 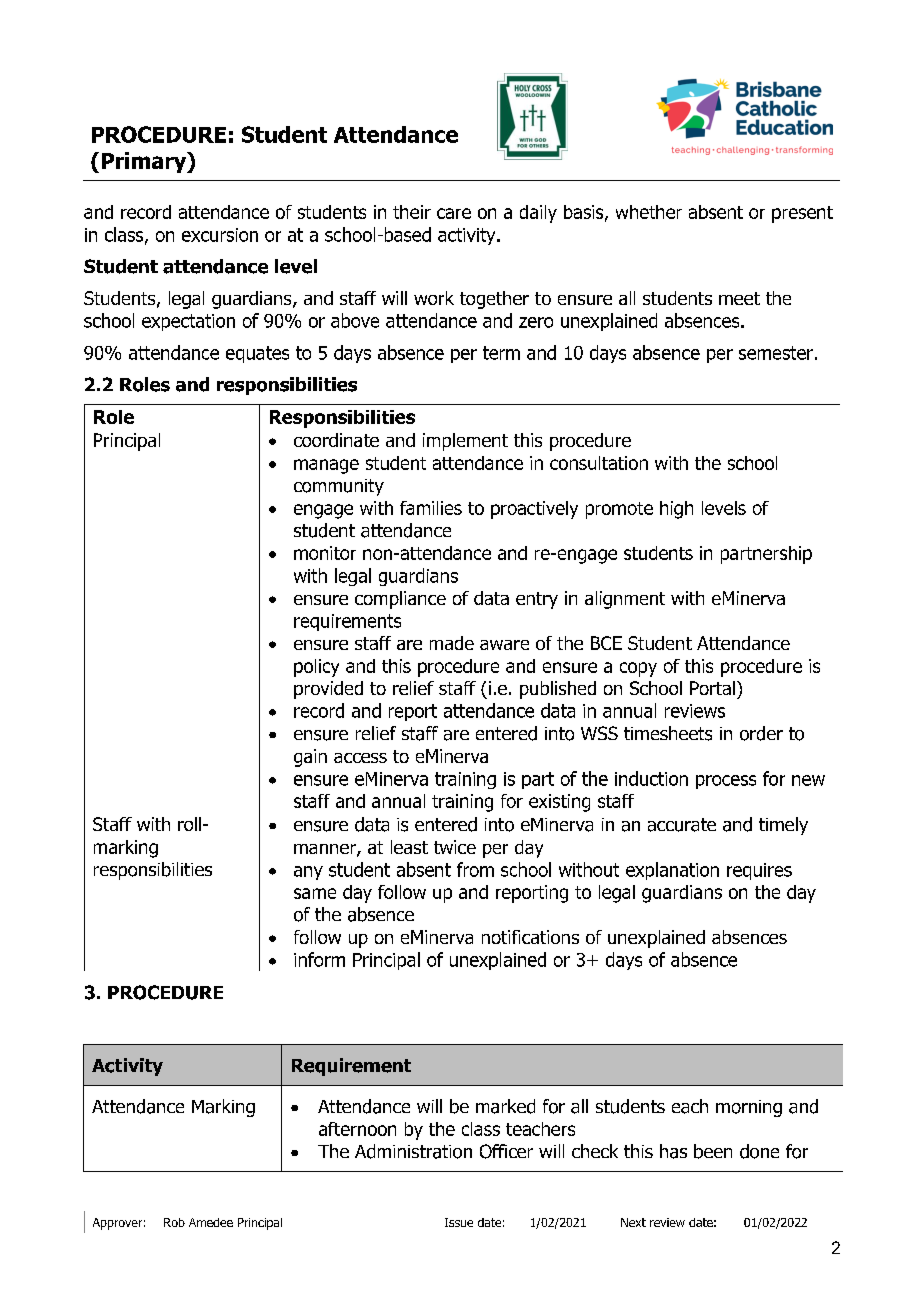 What do you see at coordinates (739, 298) in the page?
I see `meet` at bounding box center [739, 298].
